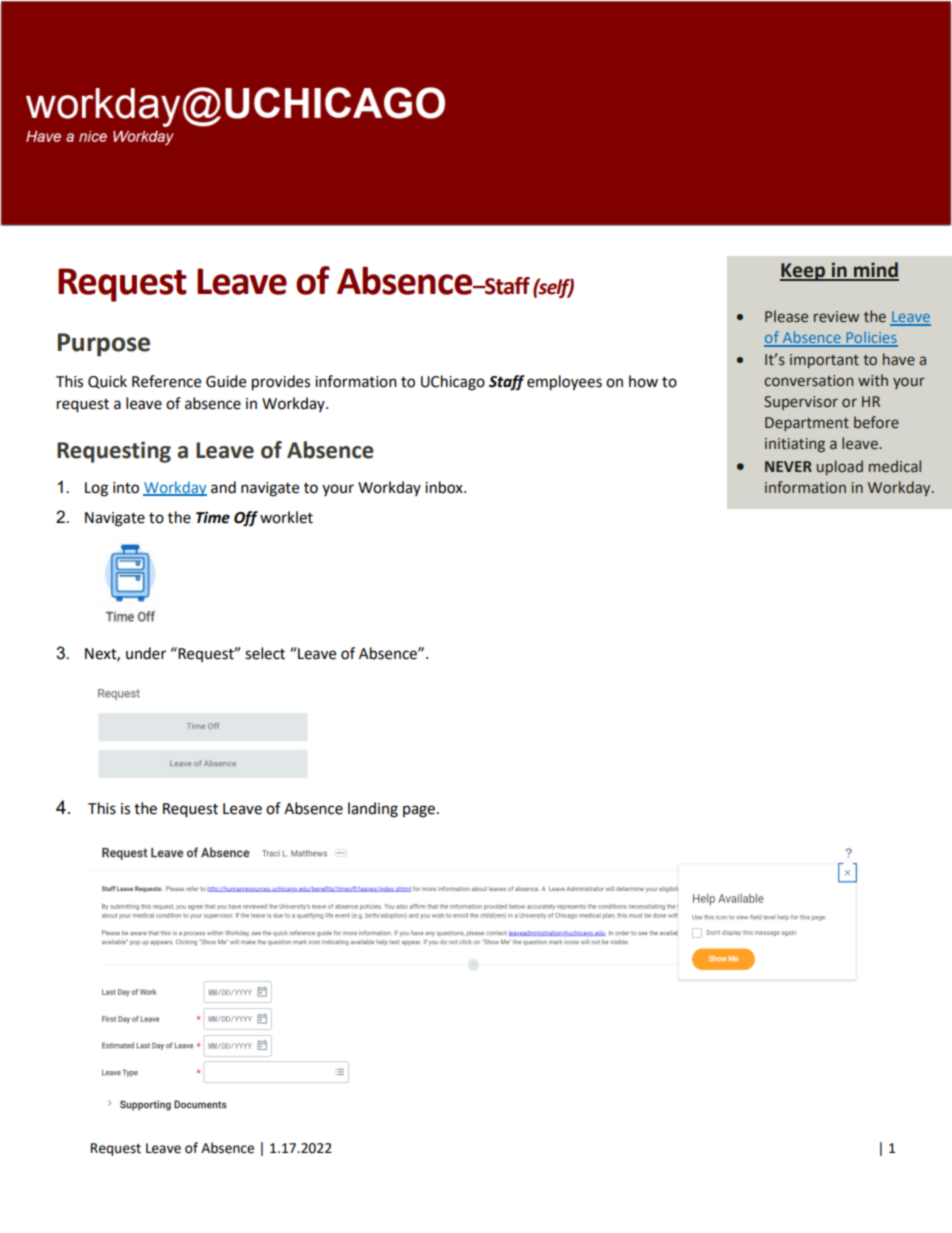 This screenshot has height=1233, width=952. What do you see at coordinates (213, 517) in the screenshot?
I see `Time` at bounding box center [213, 517].
